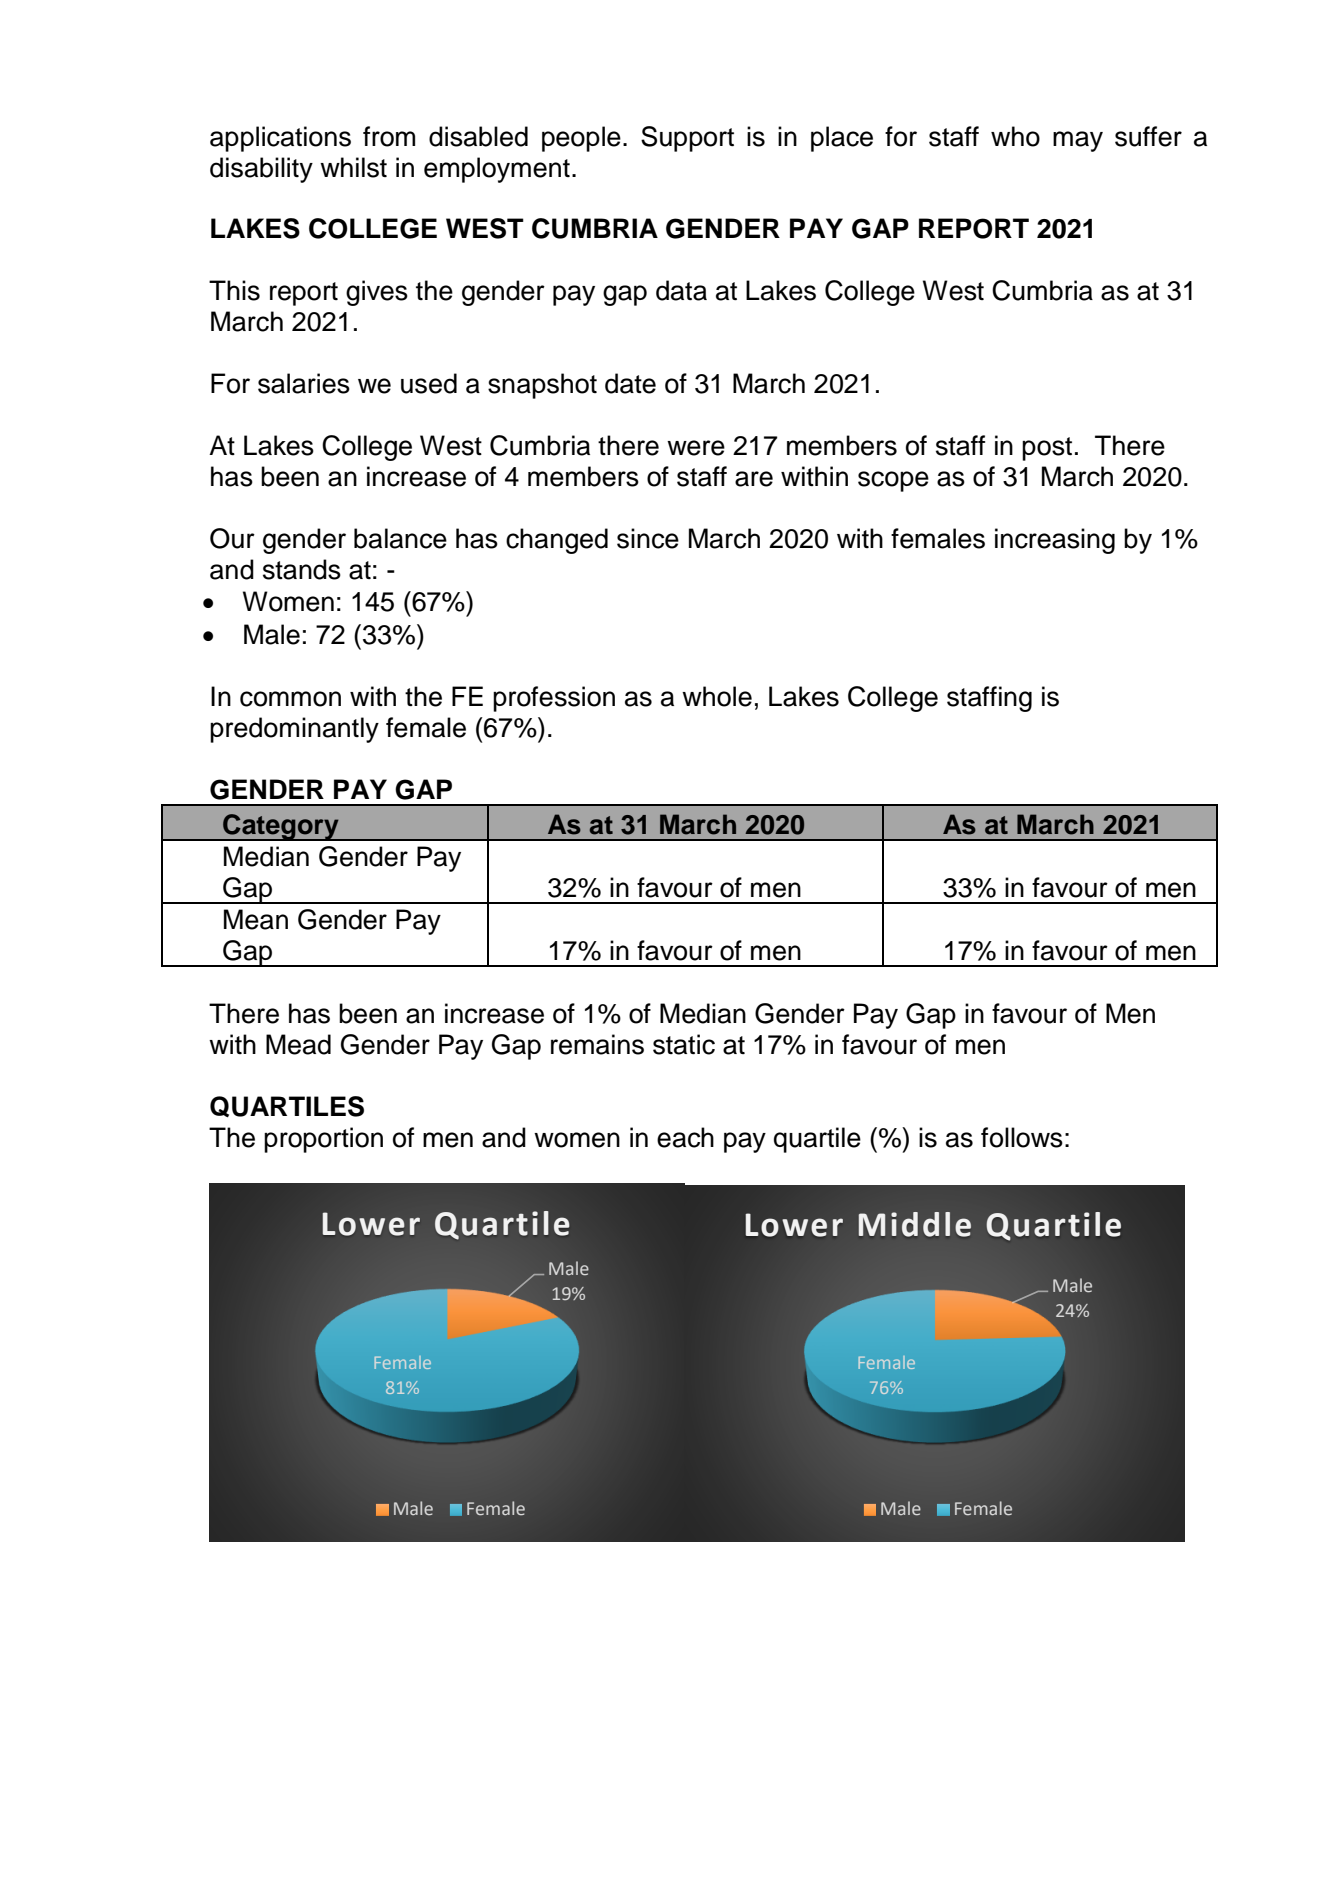 This image has width=1336, height=1889. I want to click on whilst, so click(353, 167).
